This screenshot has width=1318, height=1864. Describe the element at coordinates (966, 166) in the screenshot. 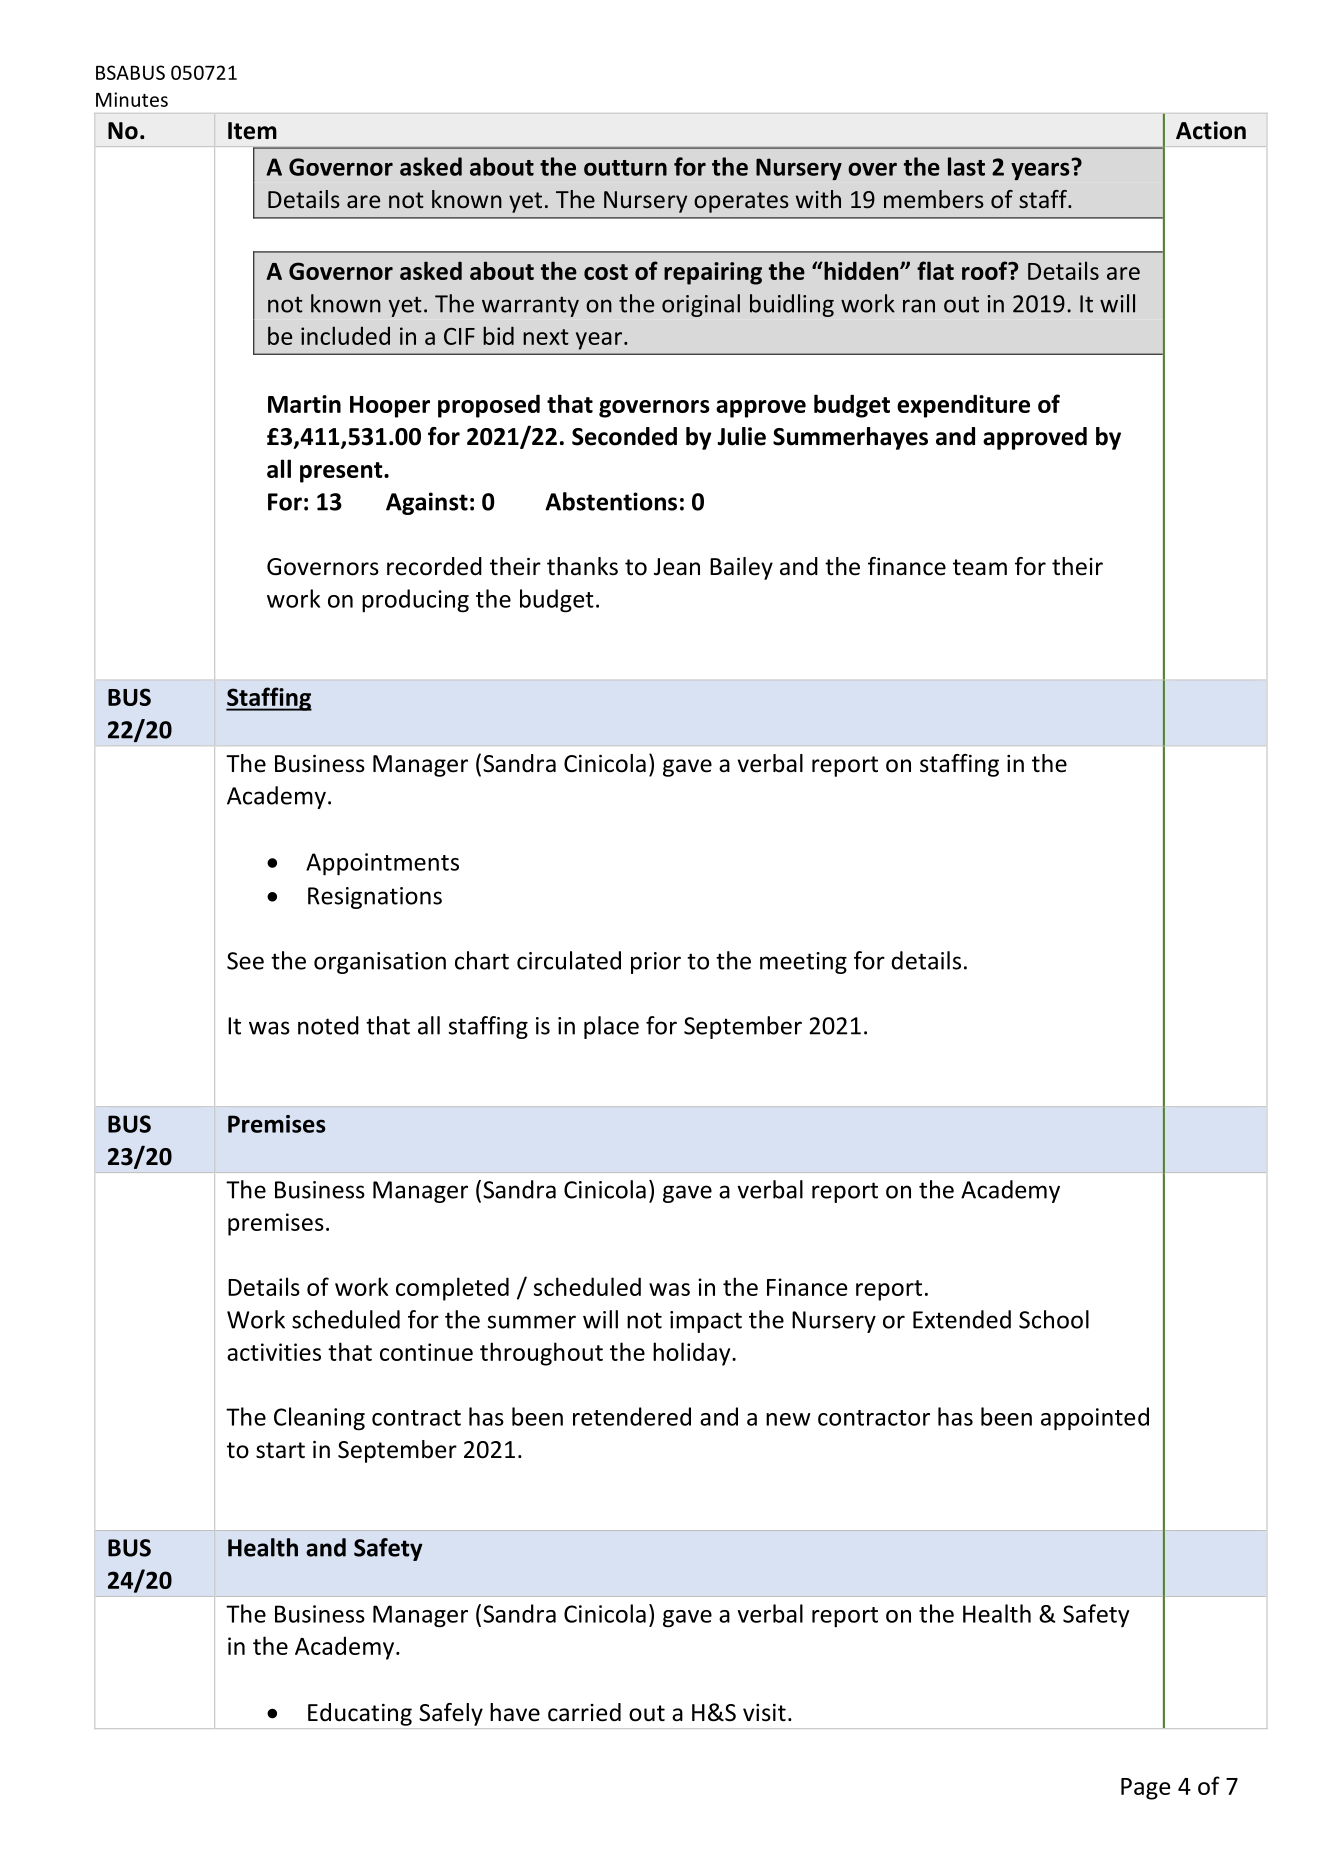

I see `last` at that location.
